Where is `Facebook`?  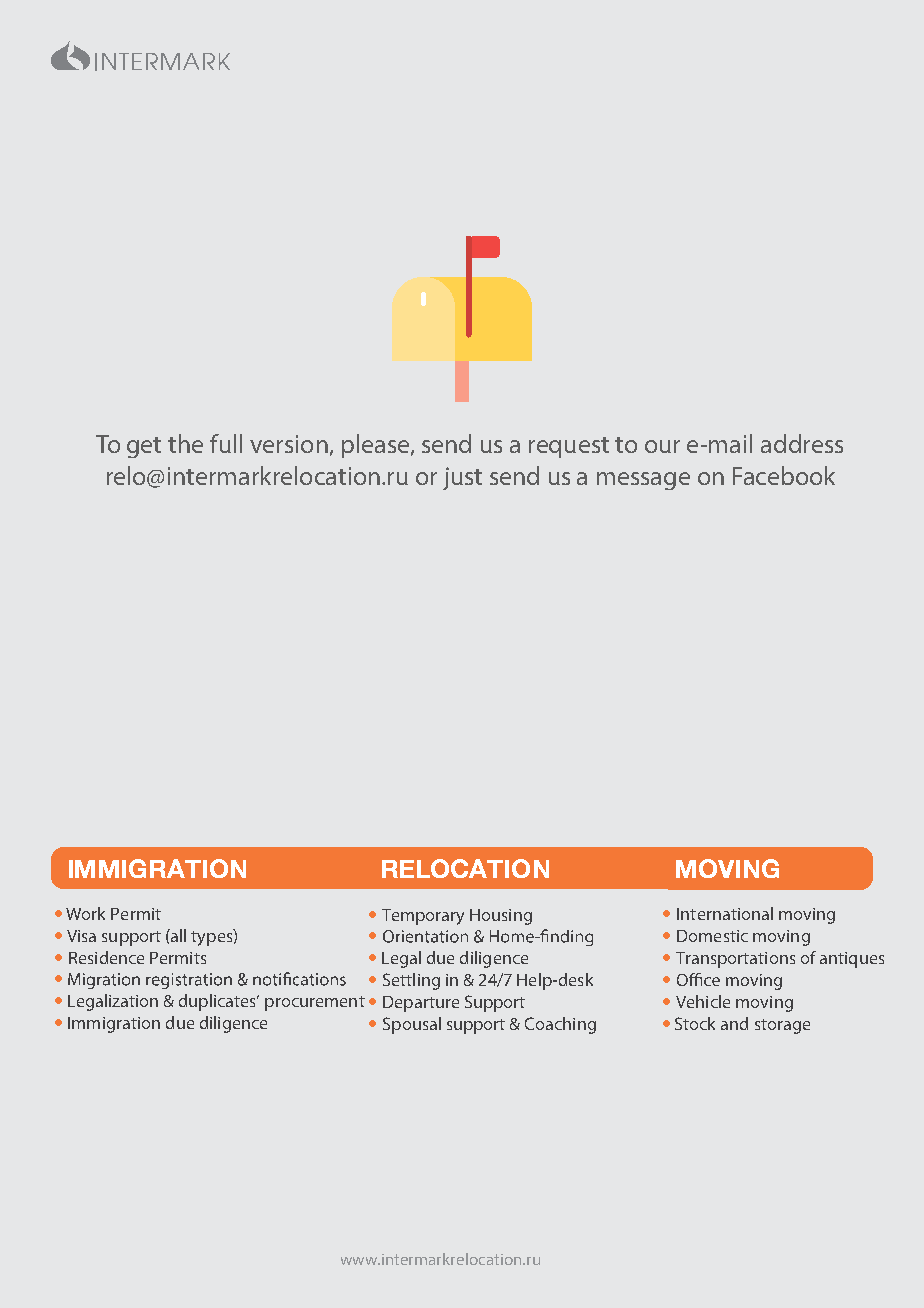 Facebook is located at coordinates (784, 475).
